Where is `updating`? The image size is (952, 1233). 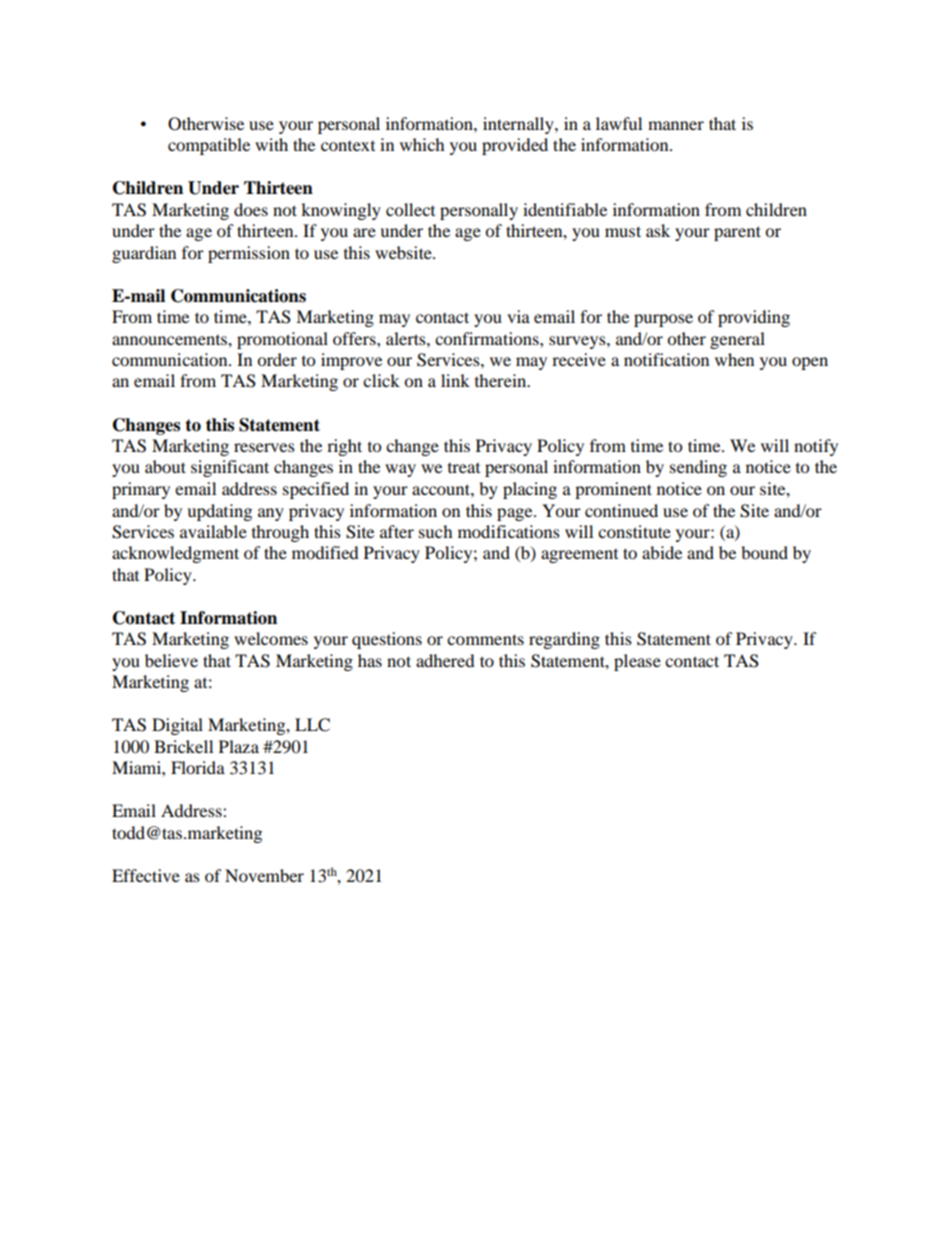 updating is located at coordinates (219, 512).
